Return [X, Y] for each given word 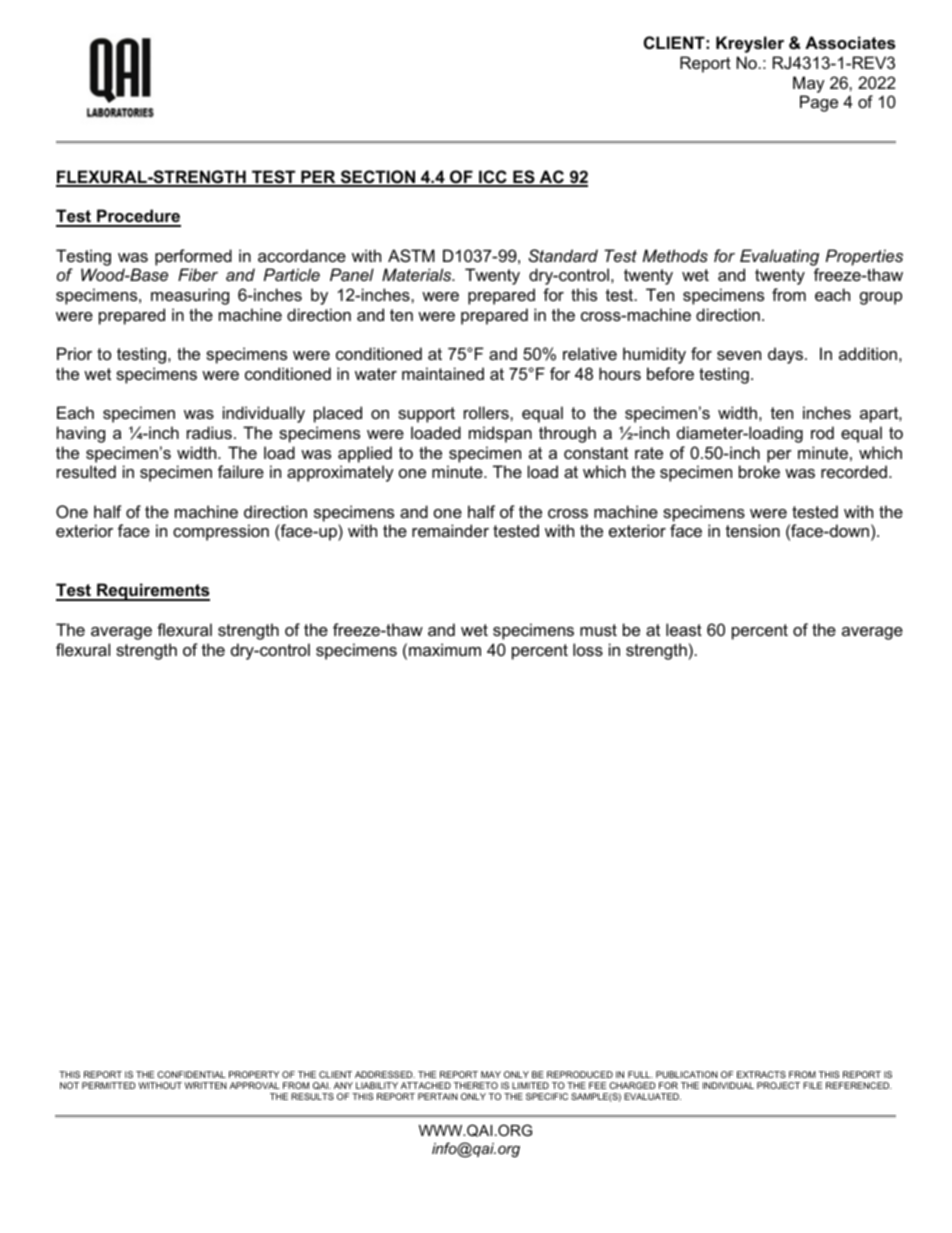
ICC [493, 178]
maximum [445, 649]
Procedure [138, 217]
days [787, 355]
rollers [487, 412]
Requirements [152, 592]
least [684, 629]
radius [209, 432]
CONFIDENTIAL [191, 1074]
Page [819, 103]
